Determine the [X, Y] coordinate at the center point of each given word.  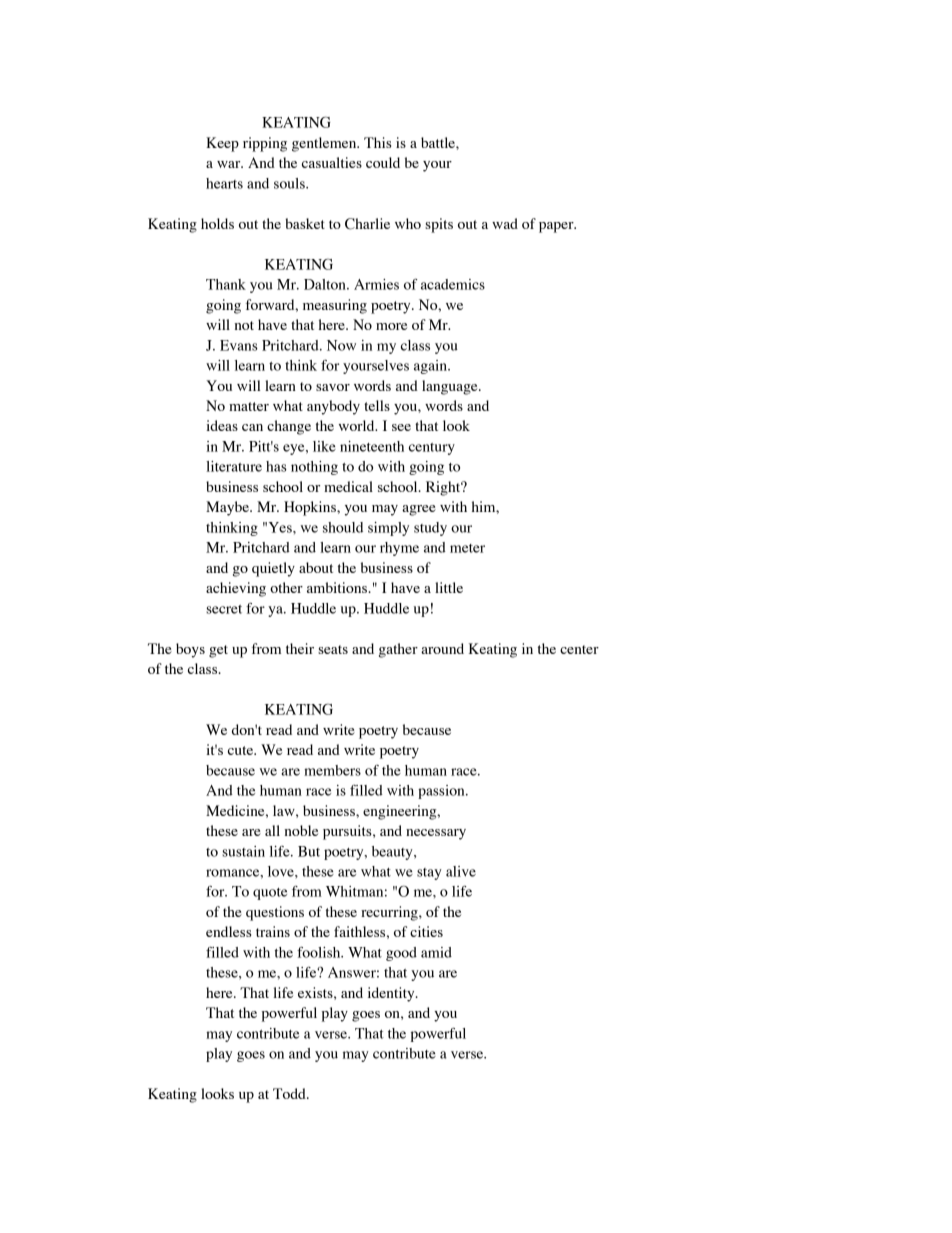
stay [429, 874]
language [451, 387]
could [383, 162]
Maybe [228, 508]
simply [388, 529]
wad [505, 223]
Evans [239, 345]
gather [398, 650]
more [391, 326]
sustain [243, 851]
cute [242, 750]
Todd [290, 1093]
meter [467, 548]
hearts [224, 183]
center [579, 649]
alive [461, 871]
